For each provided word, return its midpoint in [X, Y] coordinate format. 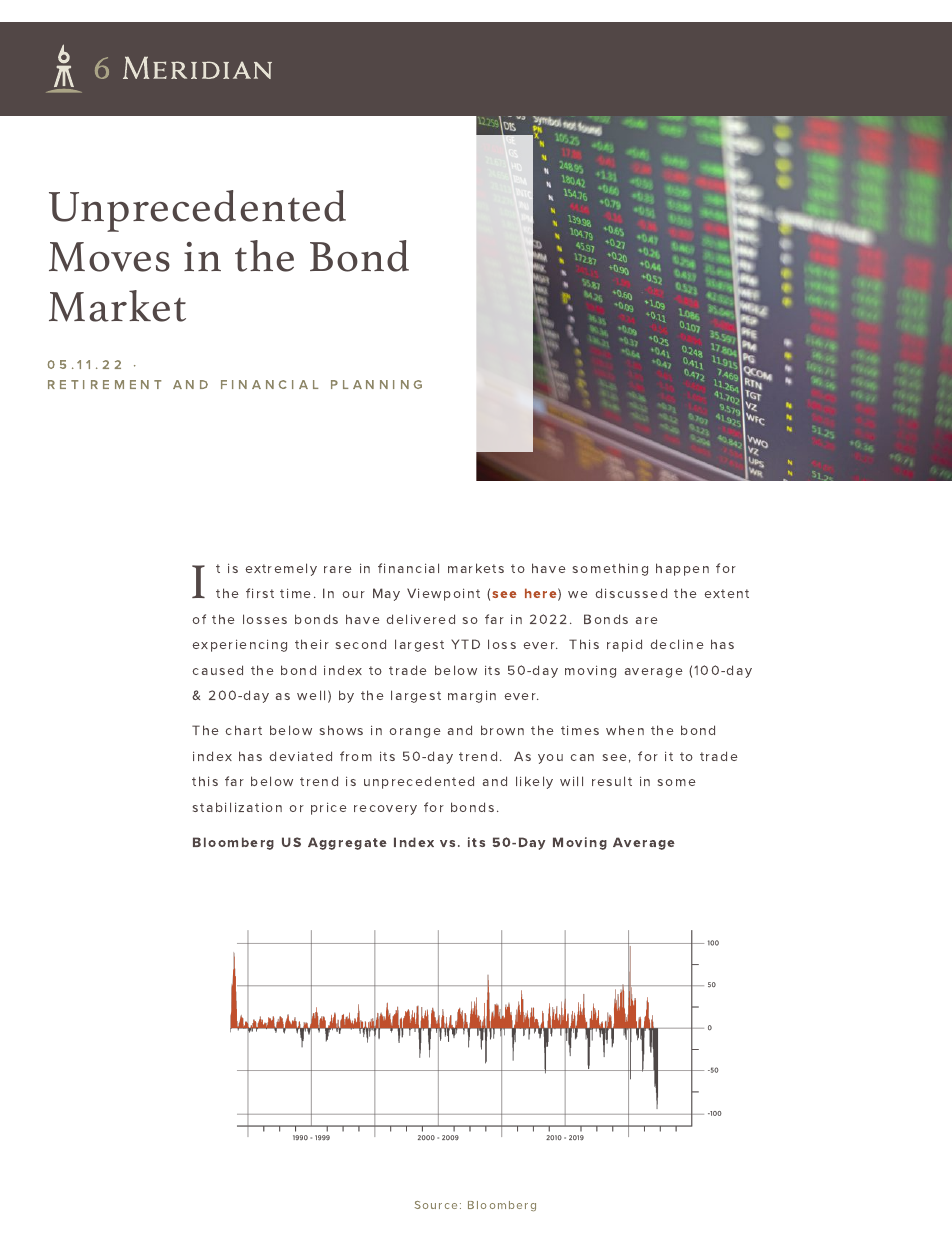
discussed [631, 593]
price [329, 808]
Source [436, 1205]
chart [243, 730]
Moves [109, 257]
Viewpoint [443, 594]
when [625, 730]
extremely [281, 569]
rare [338, 569]
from [356, 756]
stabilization [237, 807]
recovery [385, 810]
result [612, 781]
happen [682, 569]
